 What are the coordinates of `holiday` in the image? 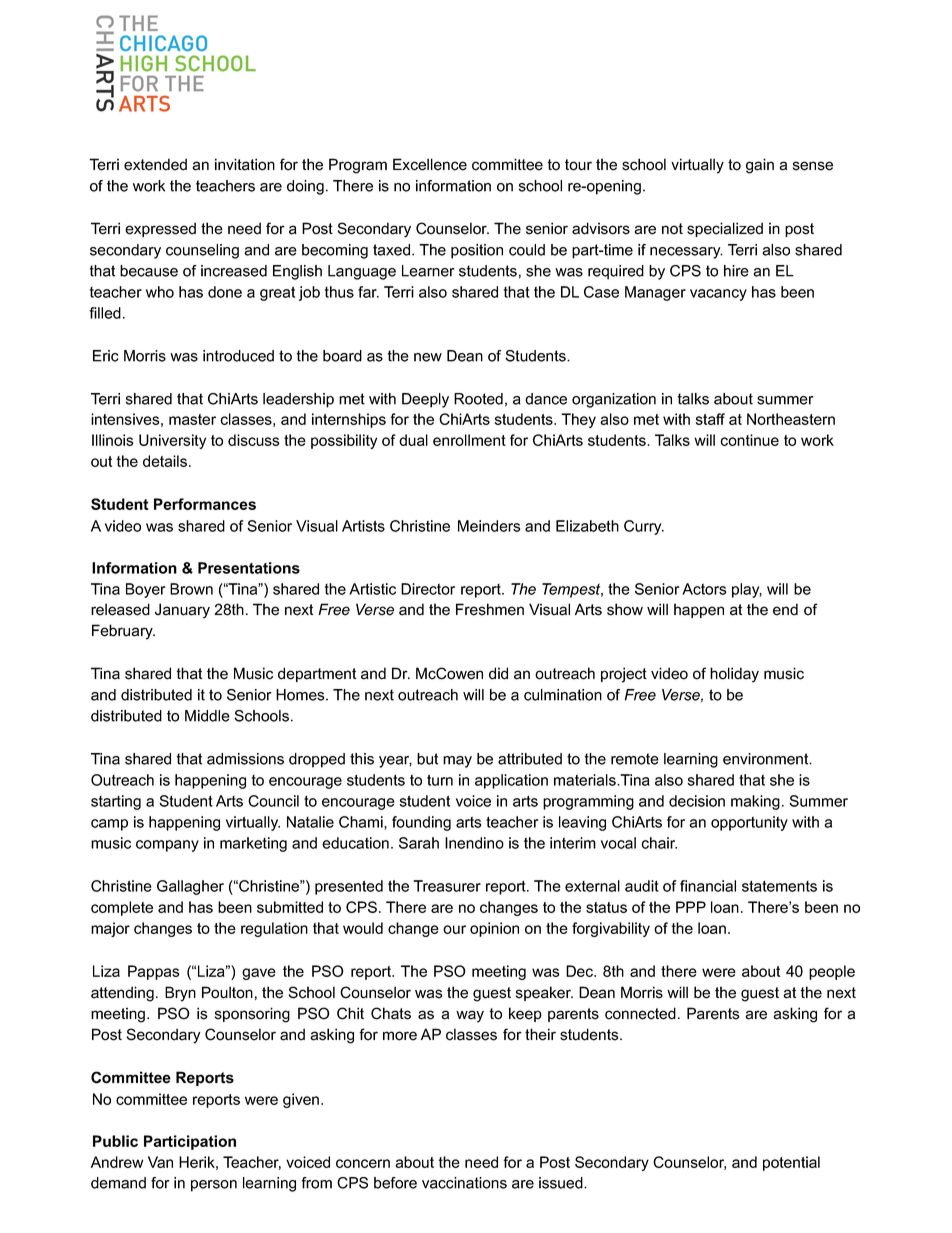 It's located at (734, 675).
